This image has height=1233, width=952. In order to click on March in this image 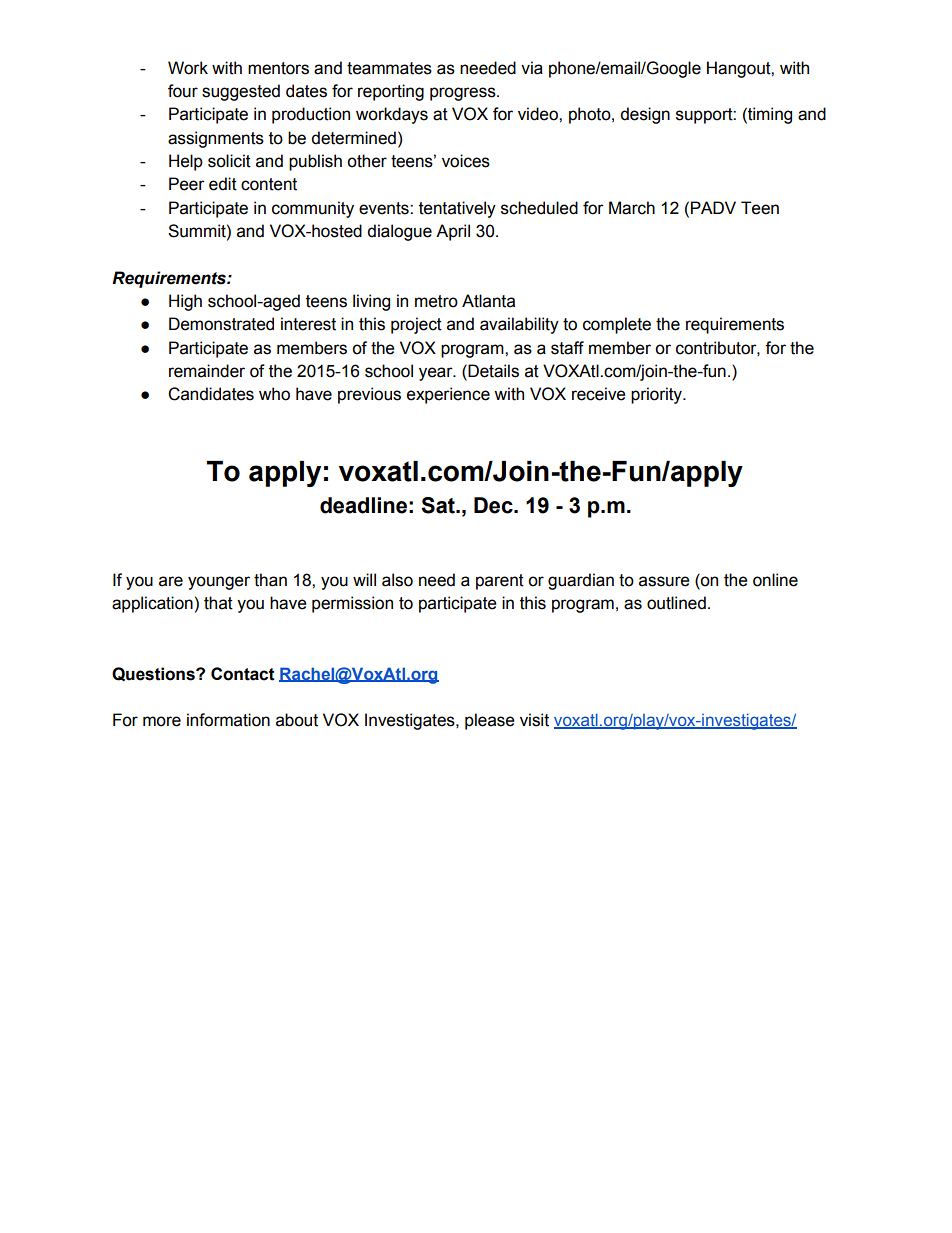, I will do `click(632, 208)`.
